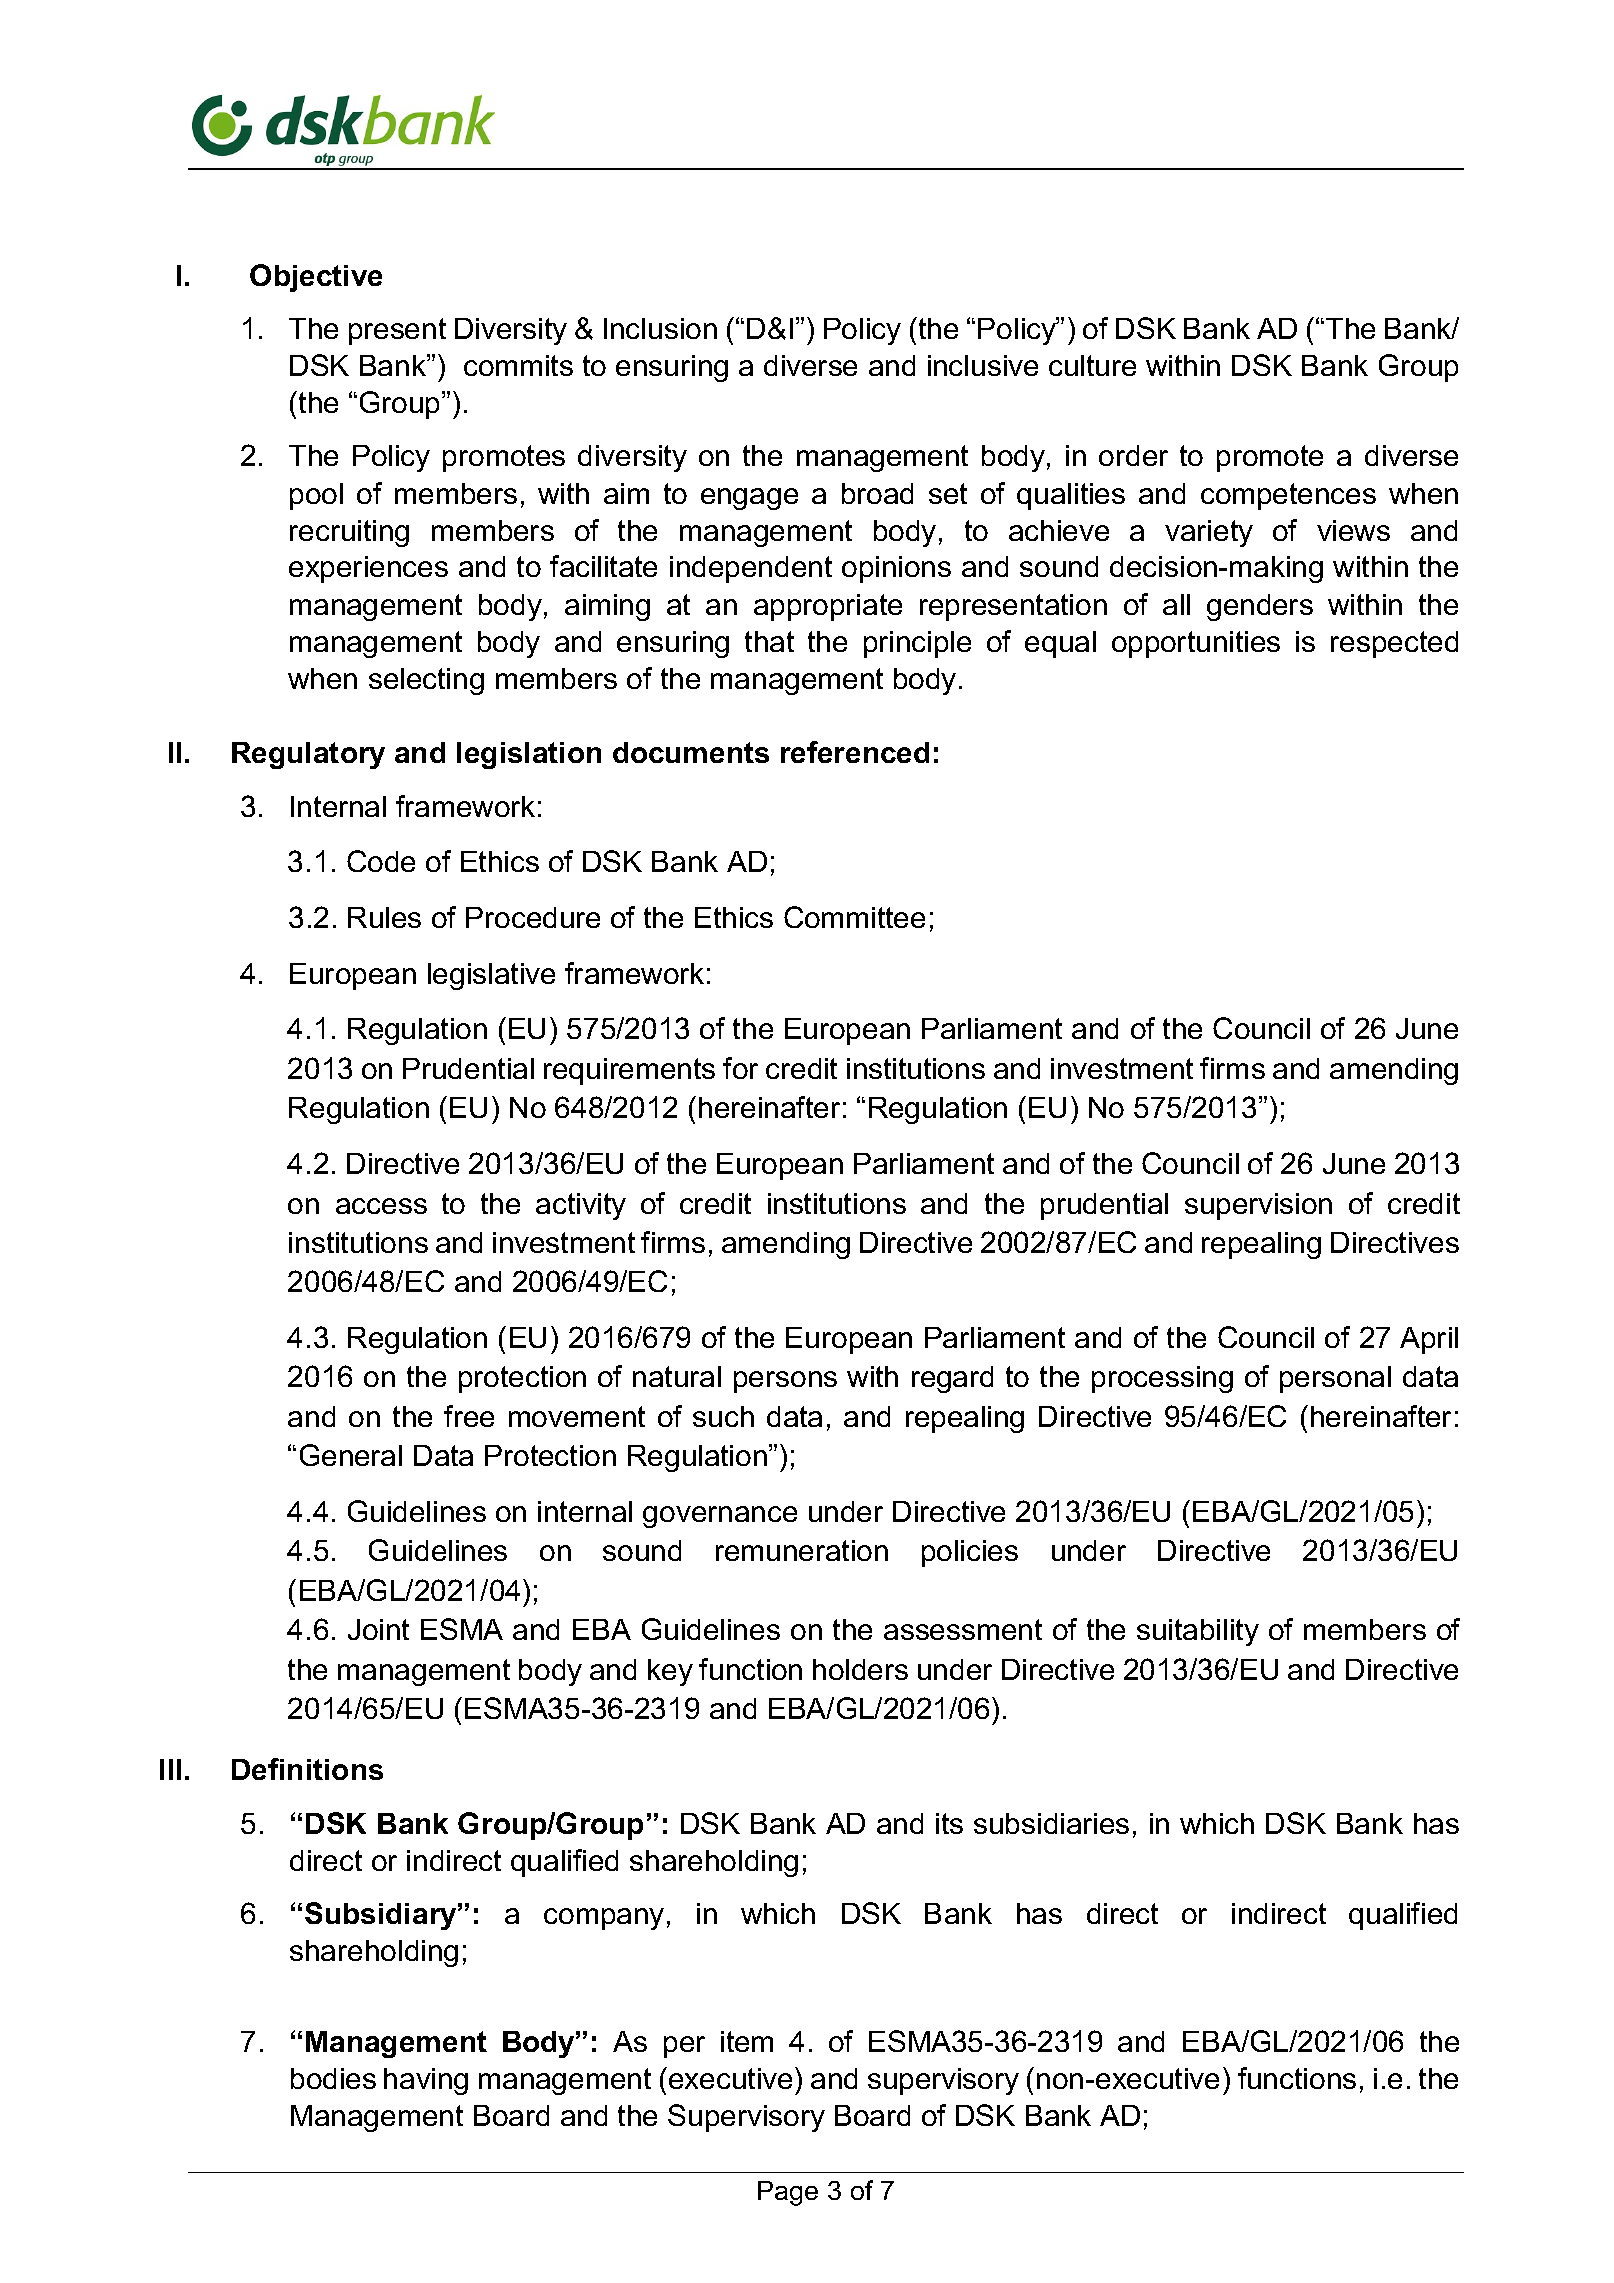  I want to click on culture, so click(1092, 365).
